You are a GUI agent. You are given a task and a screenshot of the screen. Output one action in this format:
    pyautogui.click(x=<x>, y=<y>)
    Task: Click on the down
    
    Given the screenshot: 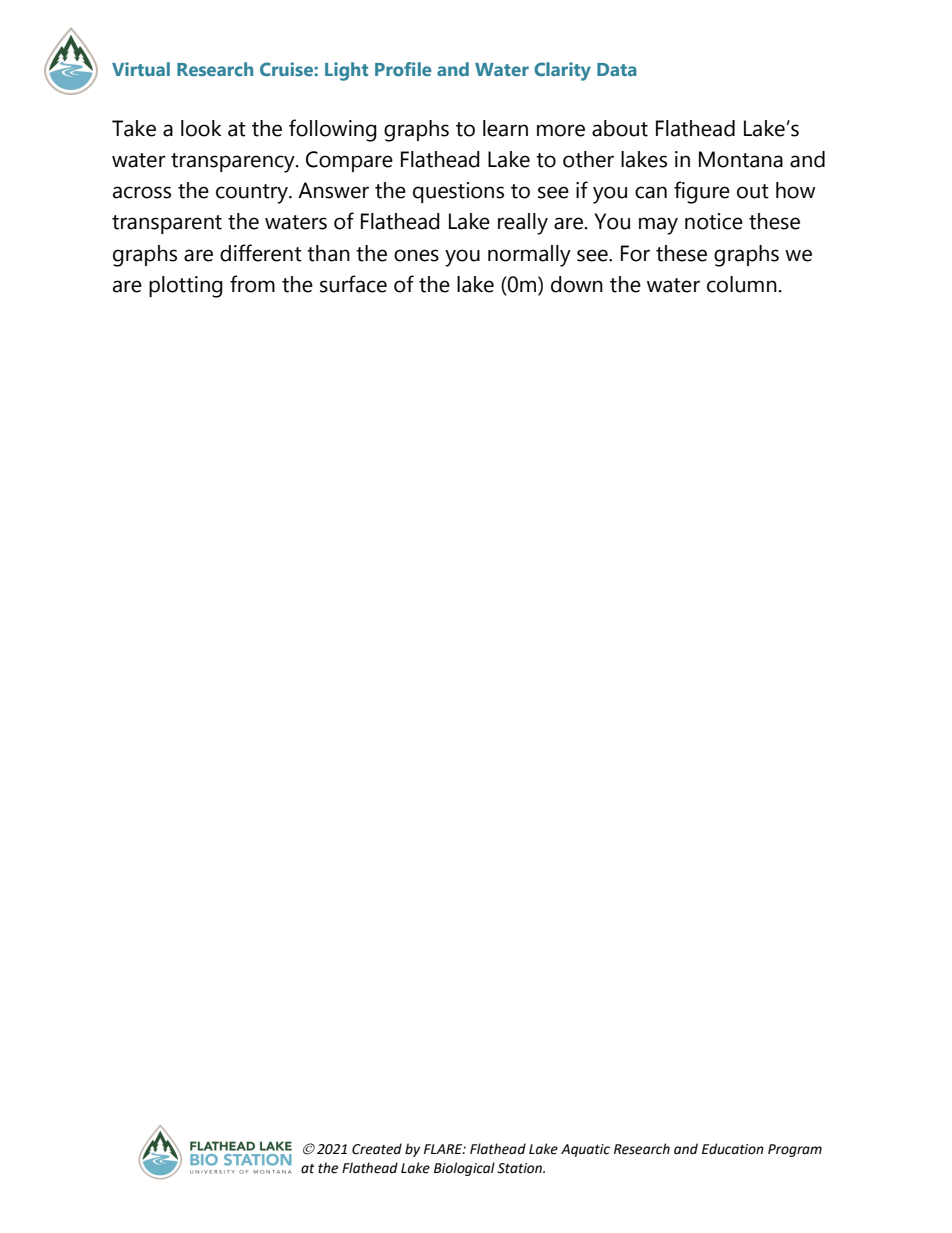 What is the action you would take?
    pyautogui.click(x=577, y=284)
